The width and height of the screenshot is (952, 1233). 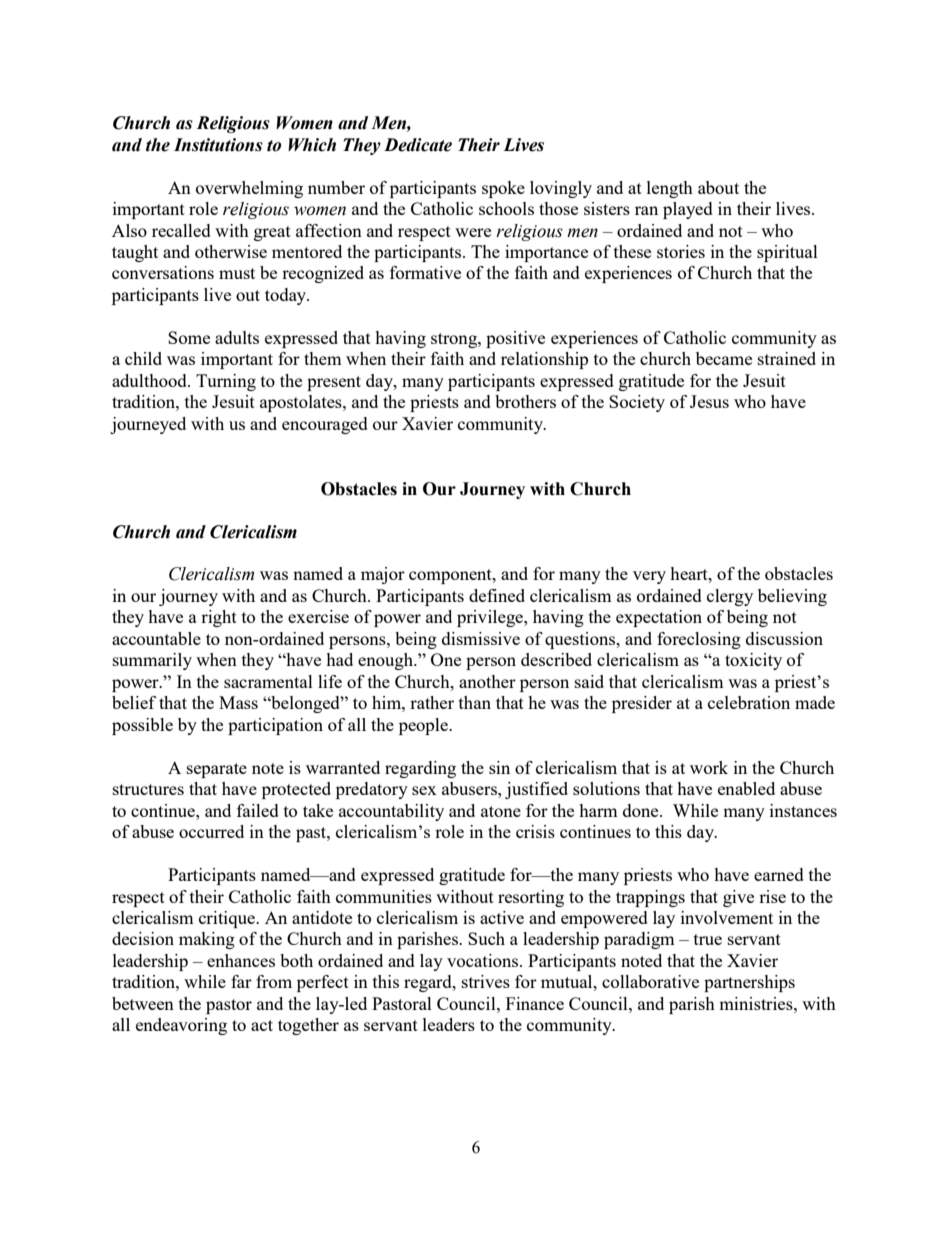 What do you see at coordinates (241, 981) in the screenshot?
I see `far` at bounding box center [241, 981].
